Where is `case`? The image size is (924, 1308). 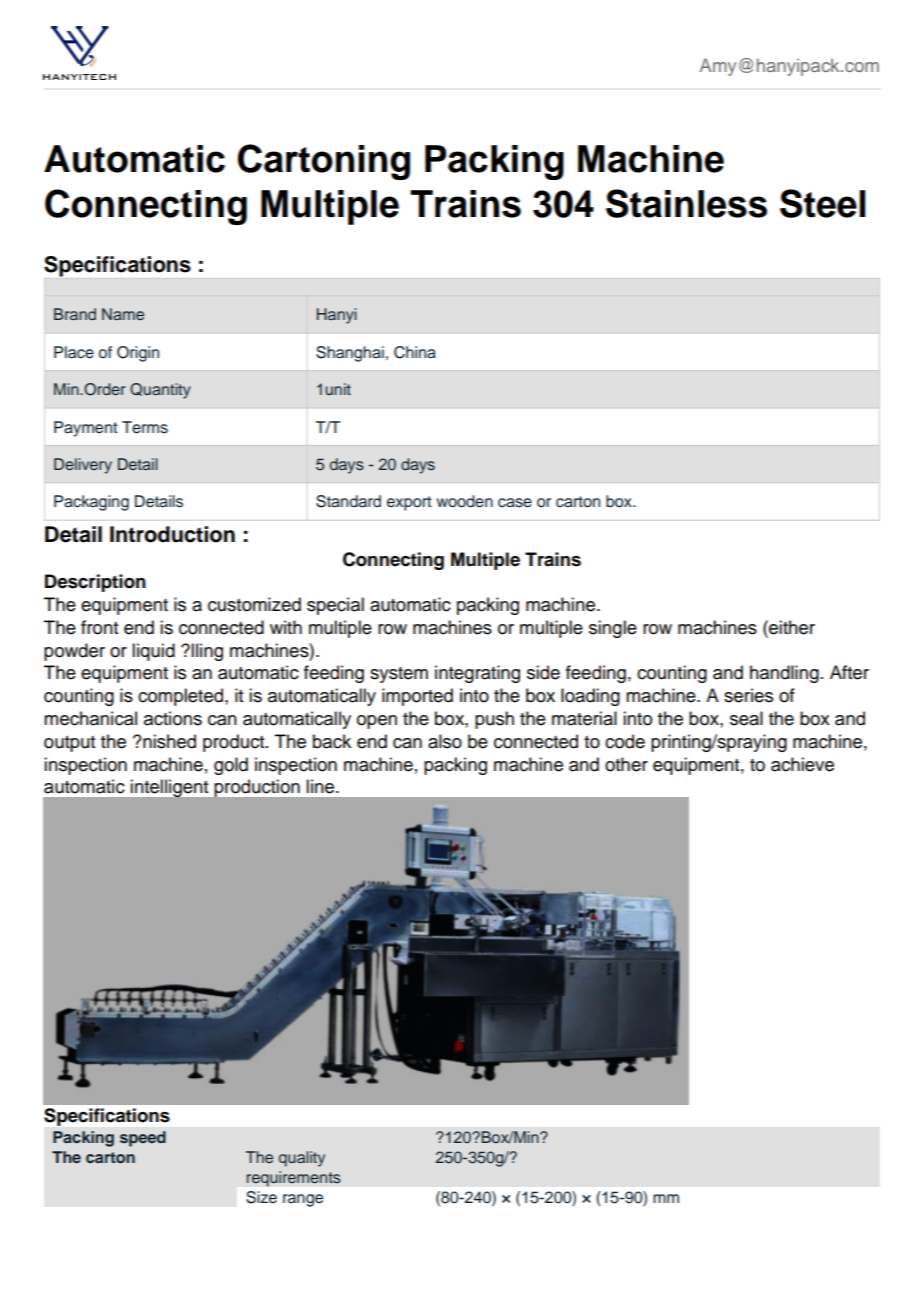 case is located at coordinates (515, 503).
